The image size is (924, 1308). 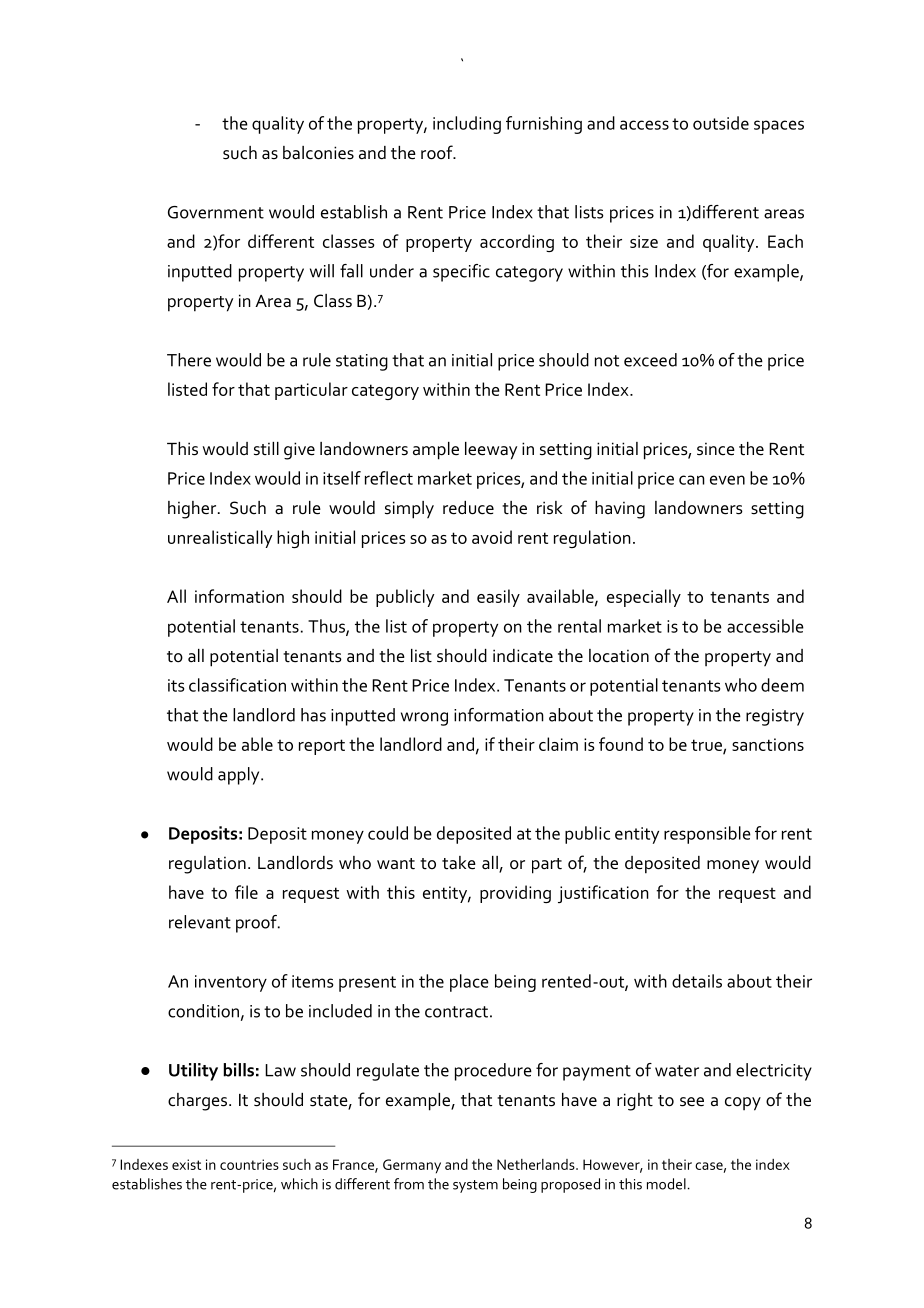 I want to click on Government, so click(x=216, y=212).
